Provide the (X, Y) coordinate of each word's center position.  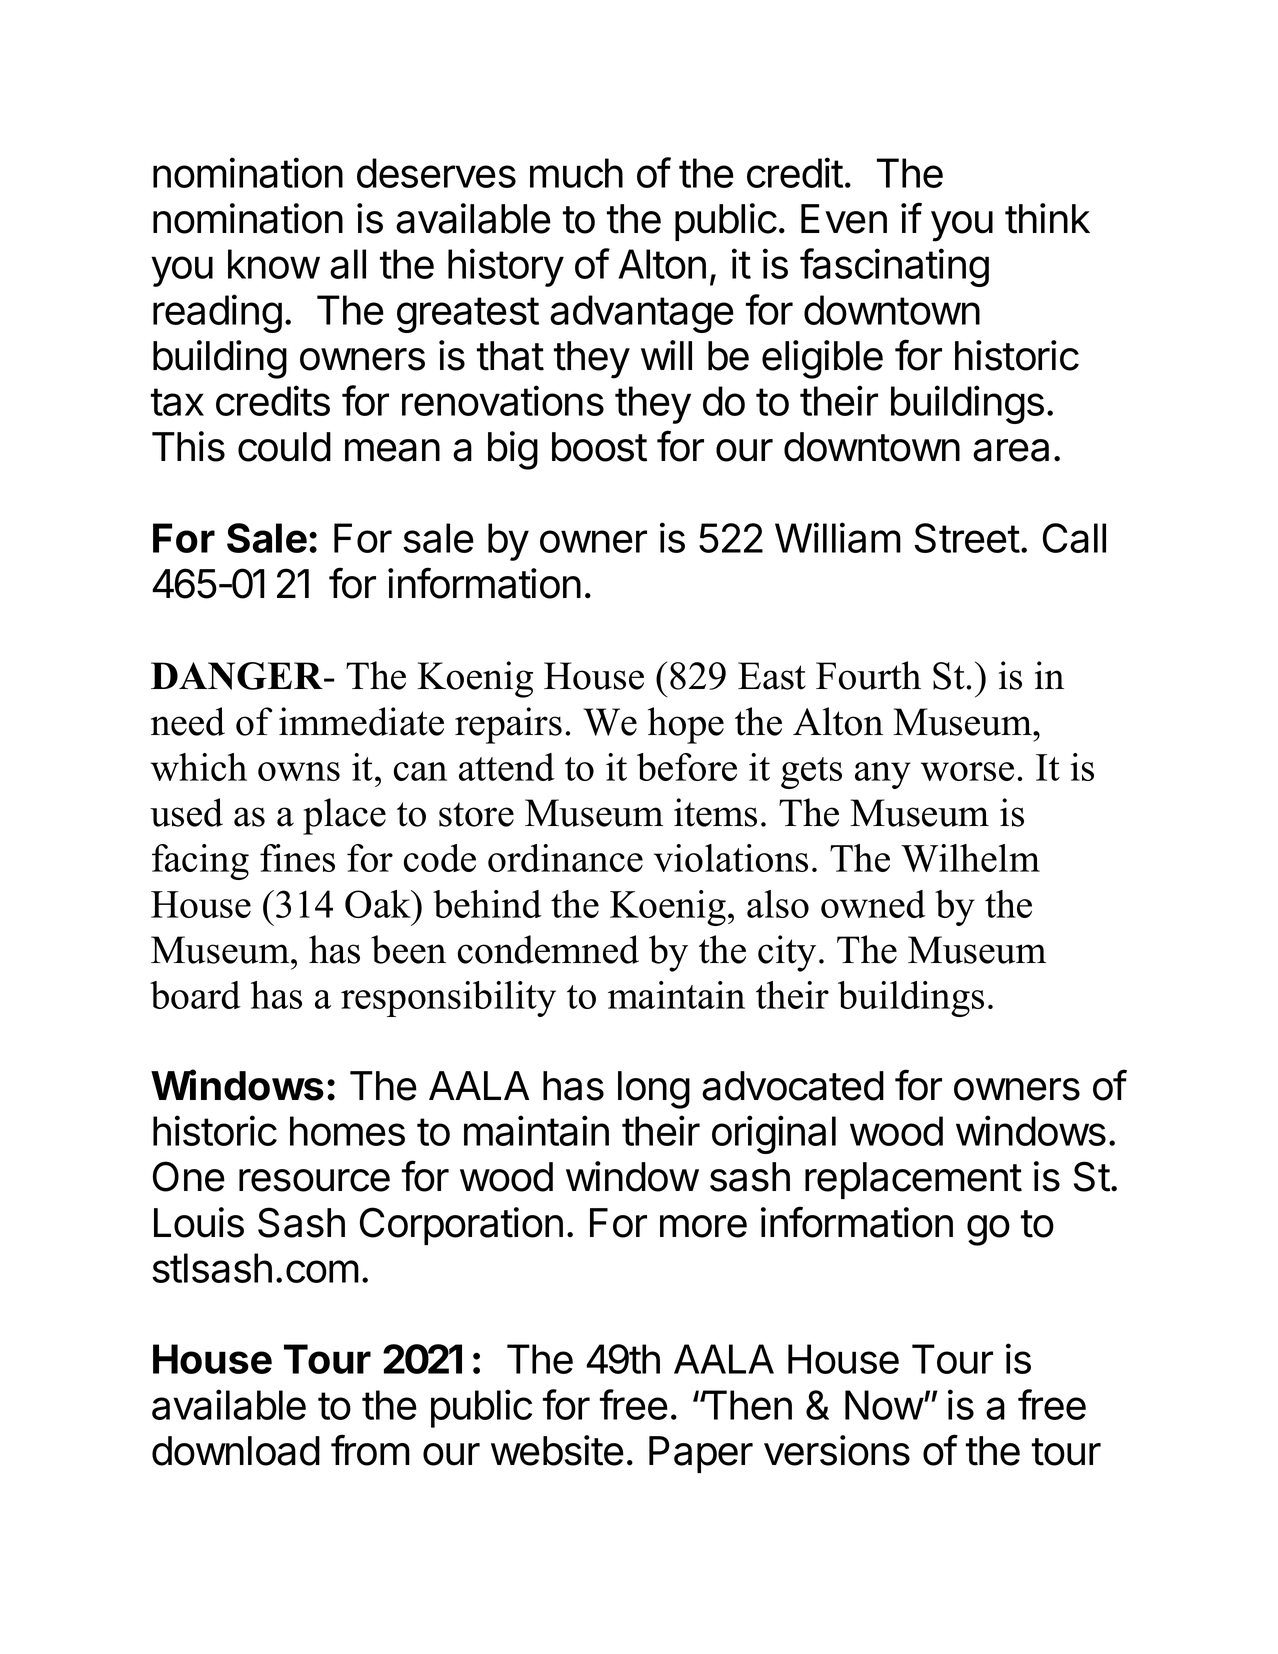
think (1047, 218)
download (236, 1451)
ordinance (565, 858)
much (576, 173)
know (274, 264)
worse (967, 771)
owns (299, 771)
